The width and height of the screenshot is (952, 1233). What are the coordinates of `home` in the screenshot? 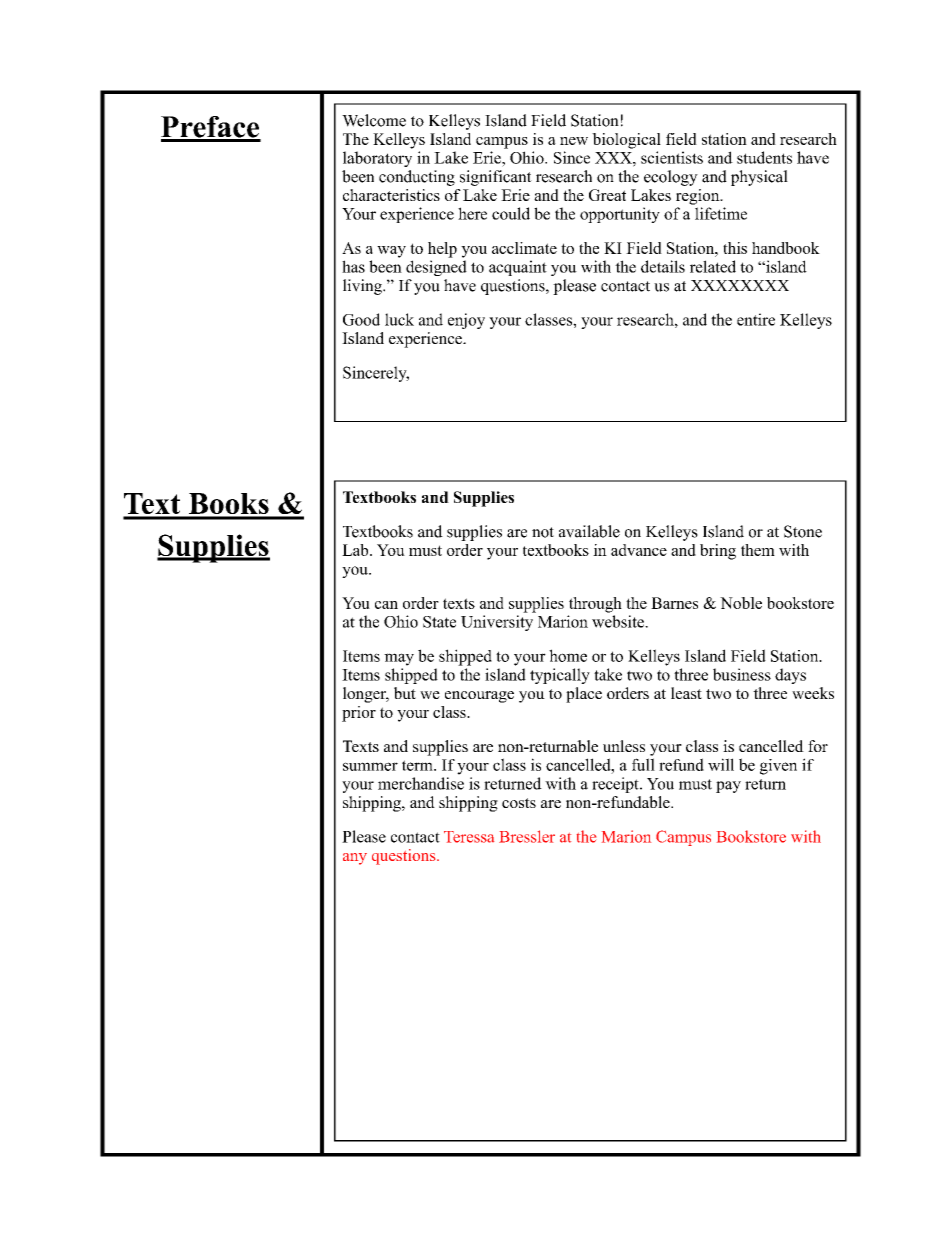 It's located at (568, 655).
